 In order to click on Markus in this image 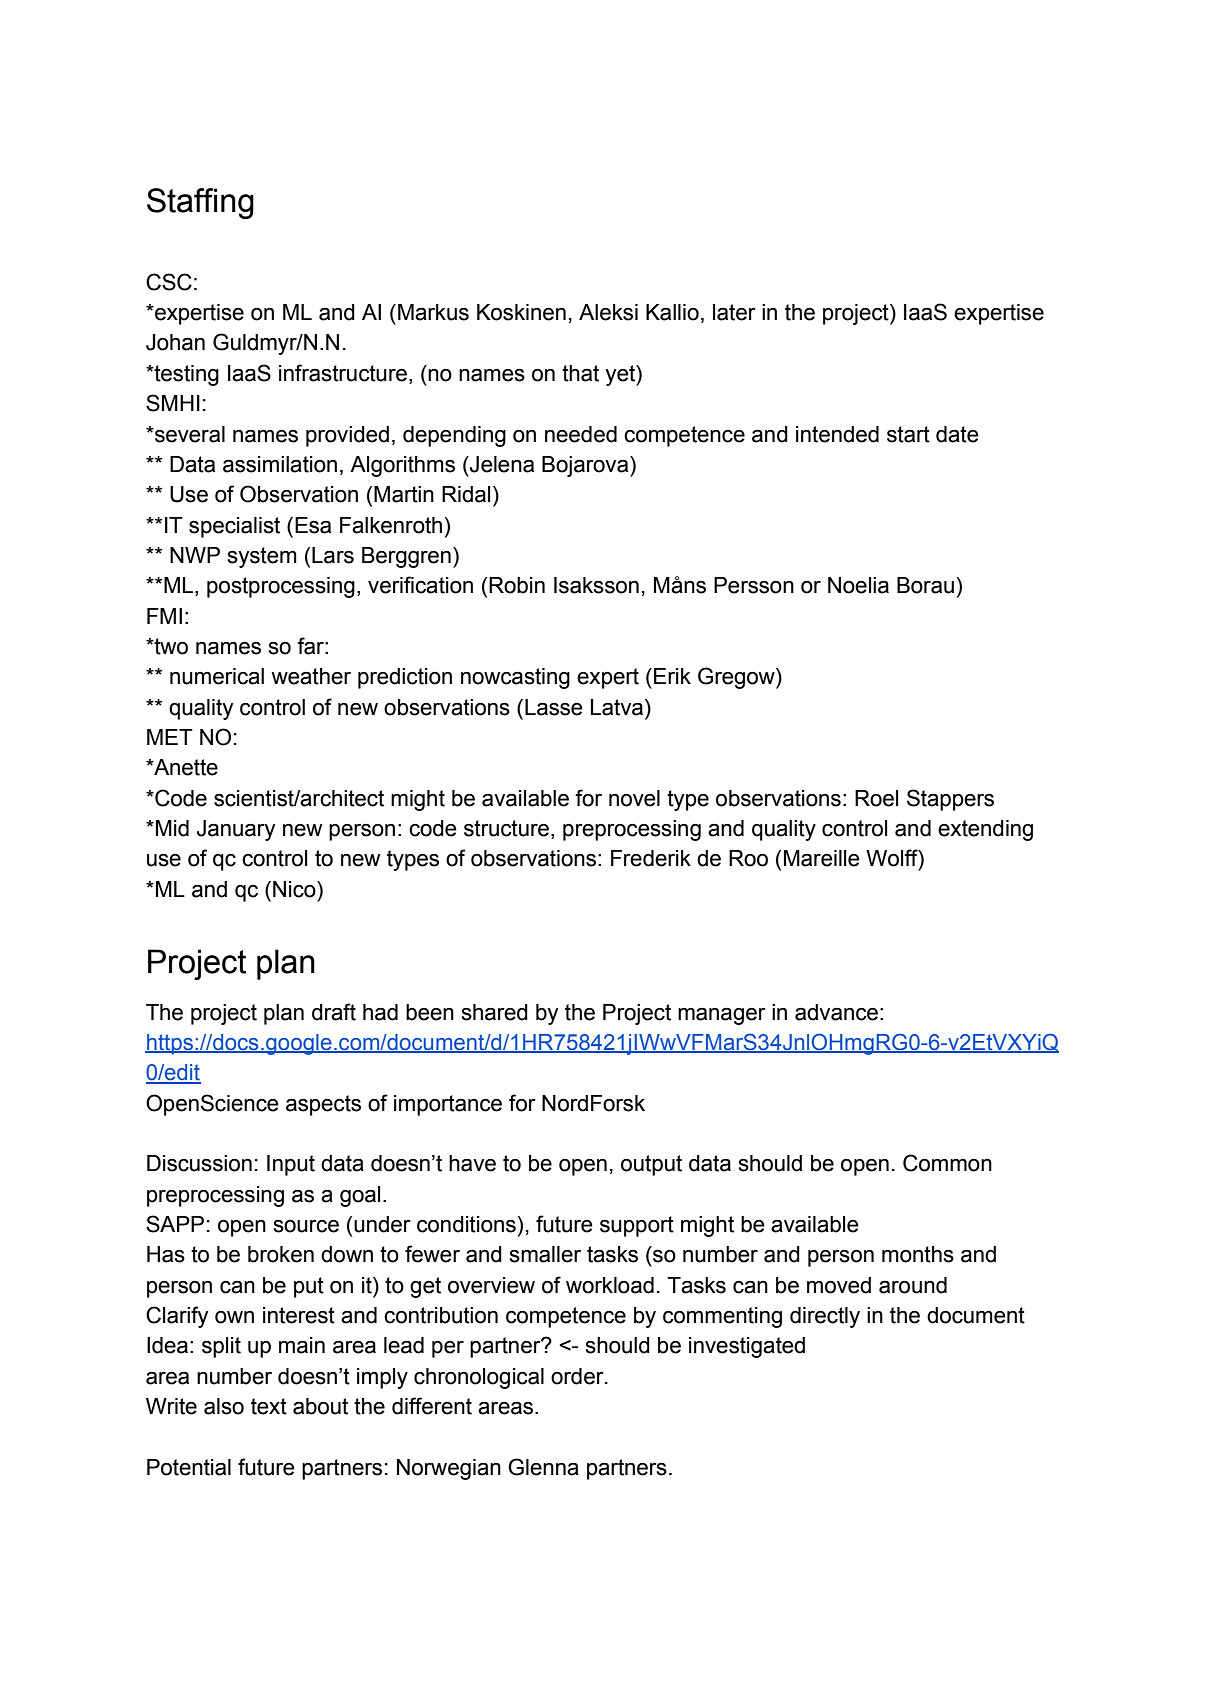, I will do `click(433, 312)`.
